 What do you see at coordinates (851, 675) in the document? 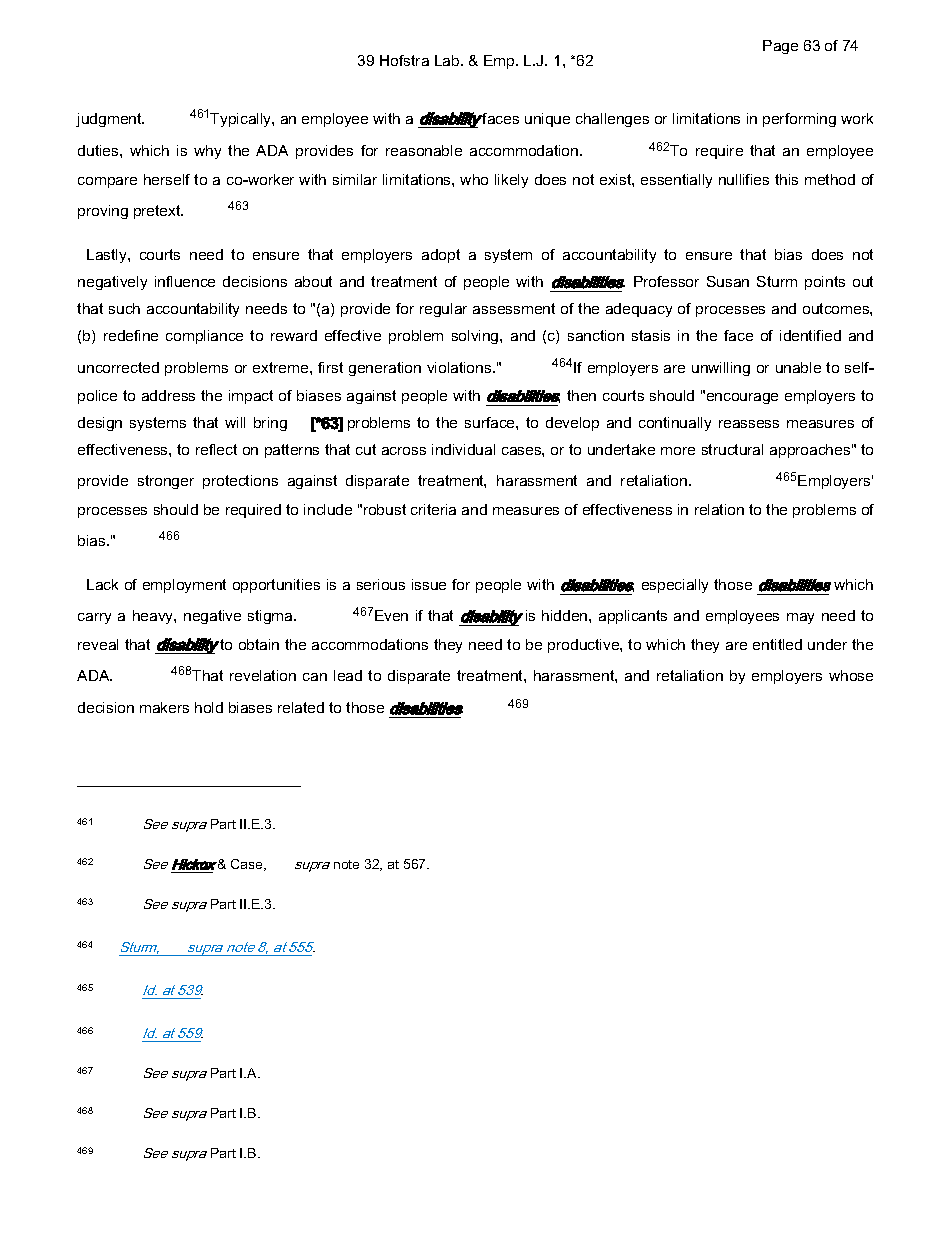
I see `whose` at bounding box center [851, 675].
